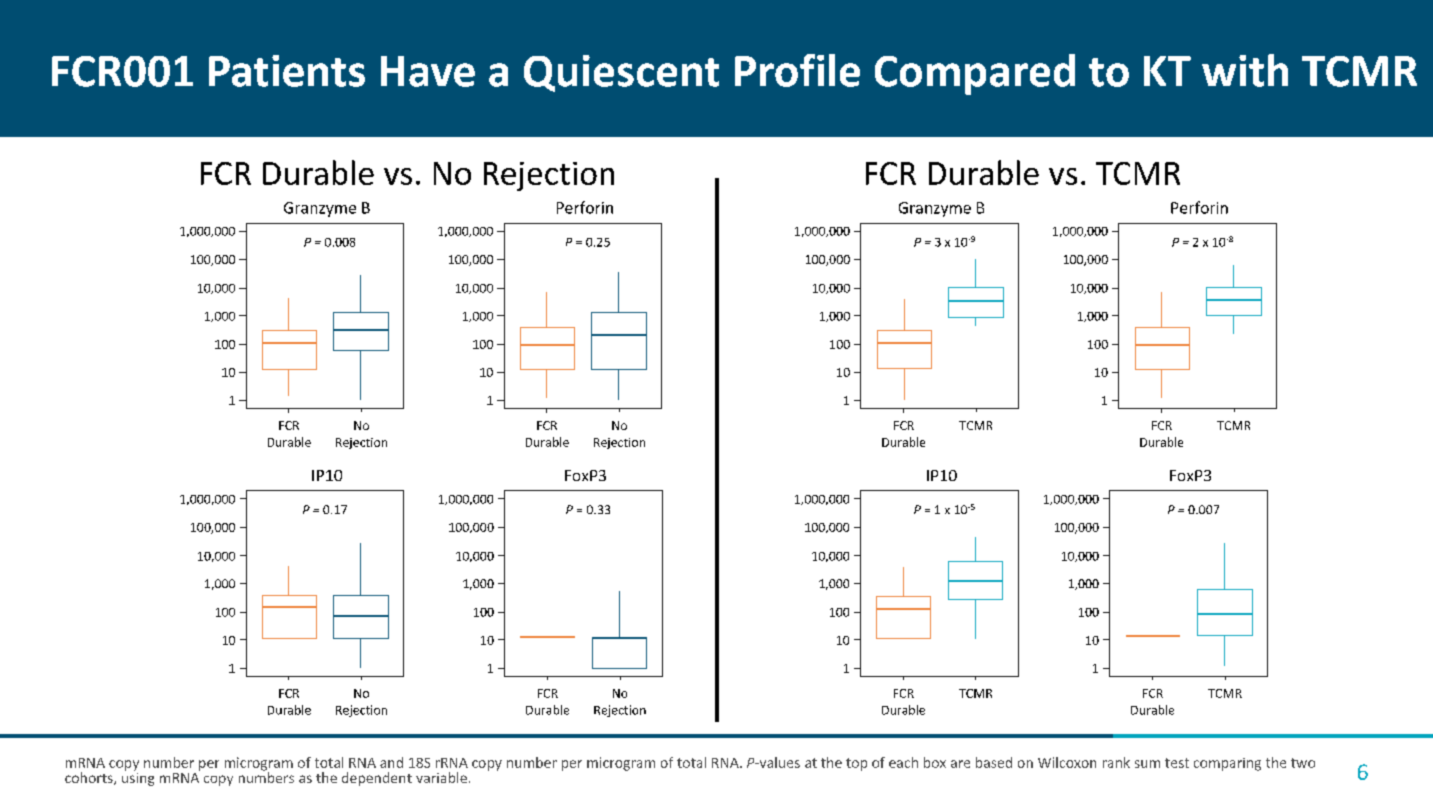  Describe the element at coordinates (1245, 70) in the screenshot. I see `with` at that location.
